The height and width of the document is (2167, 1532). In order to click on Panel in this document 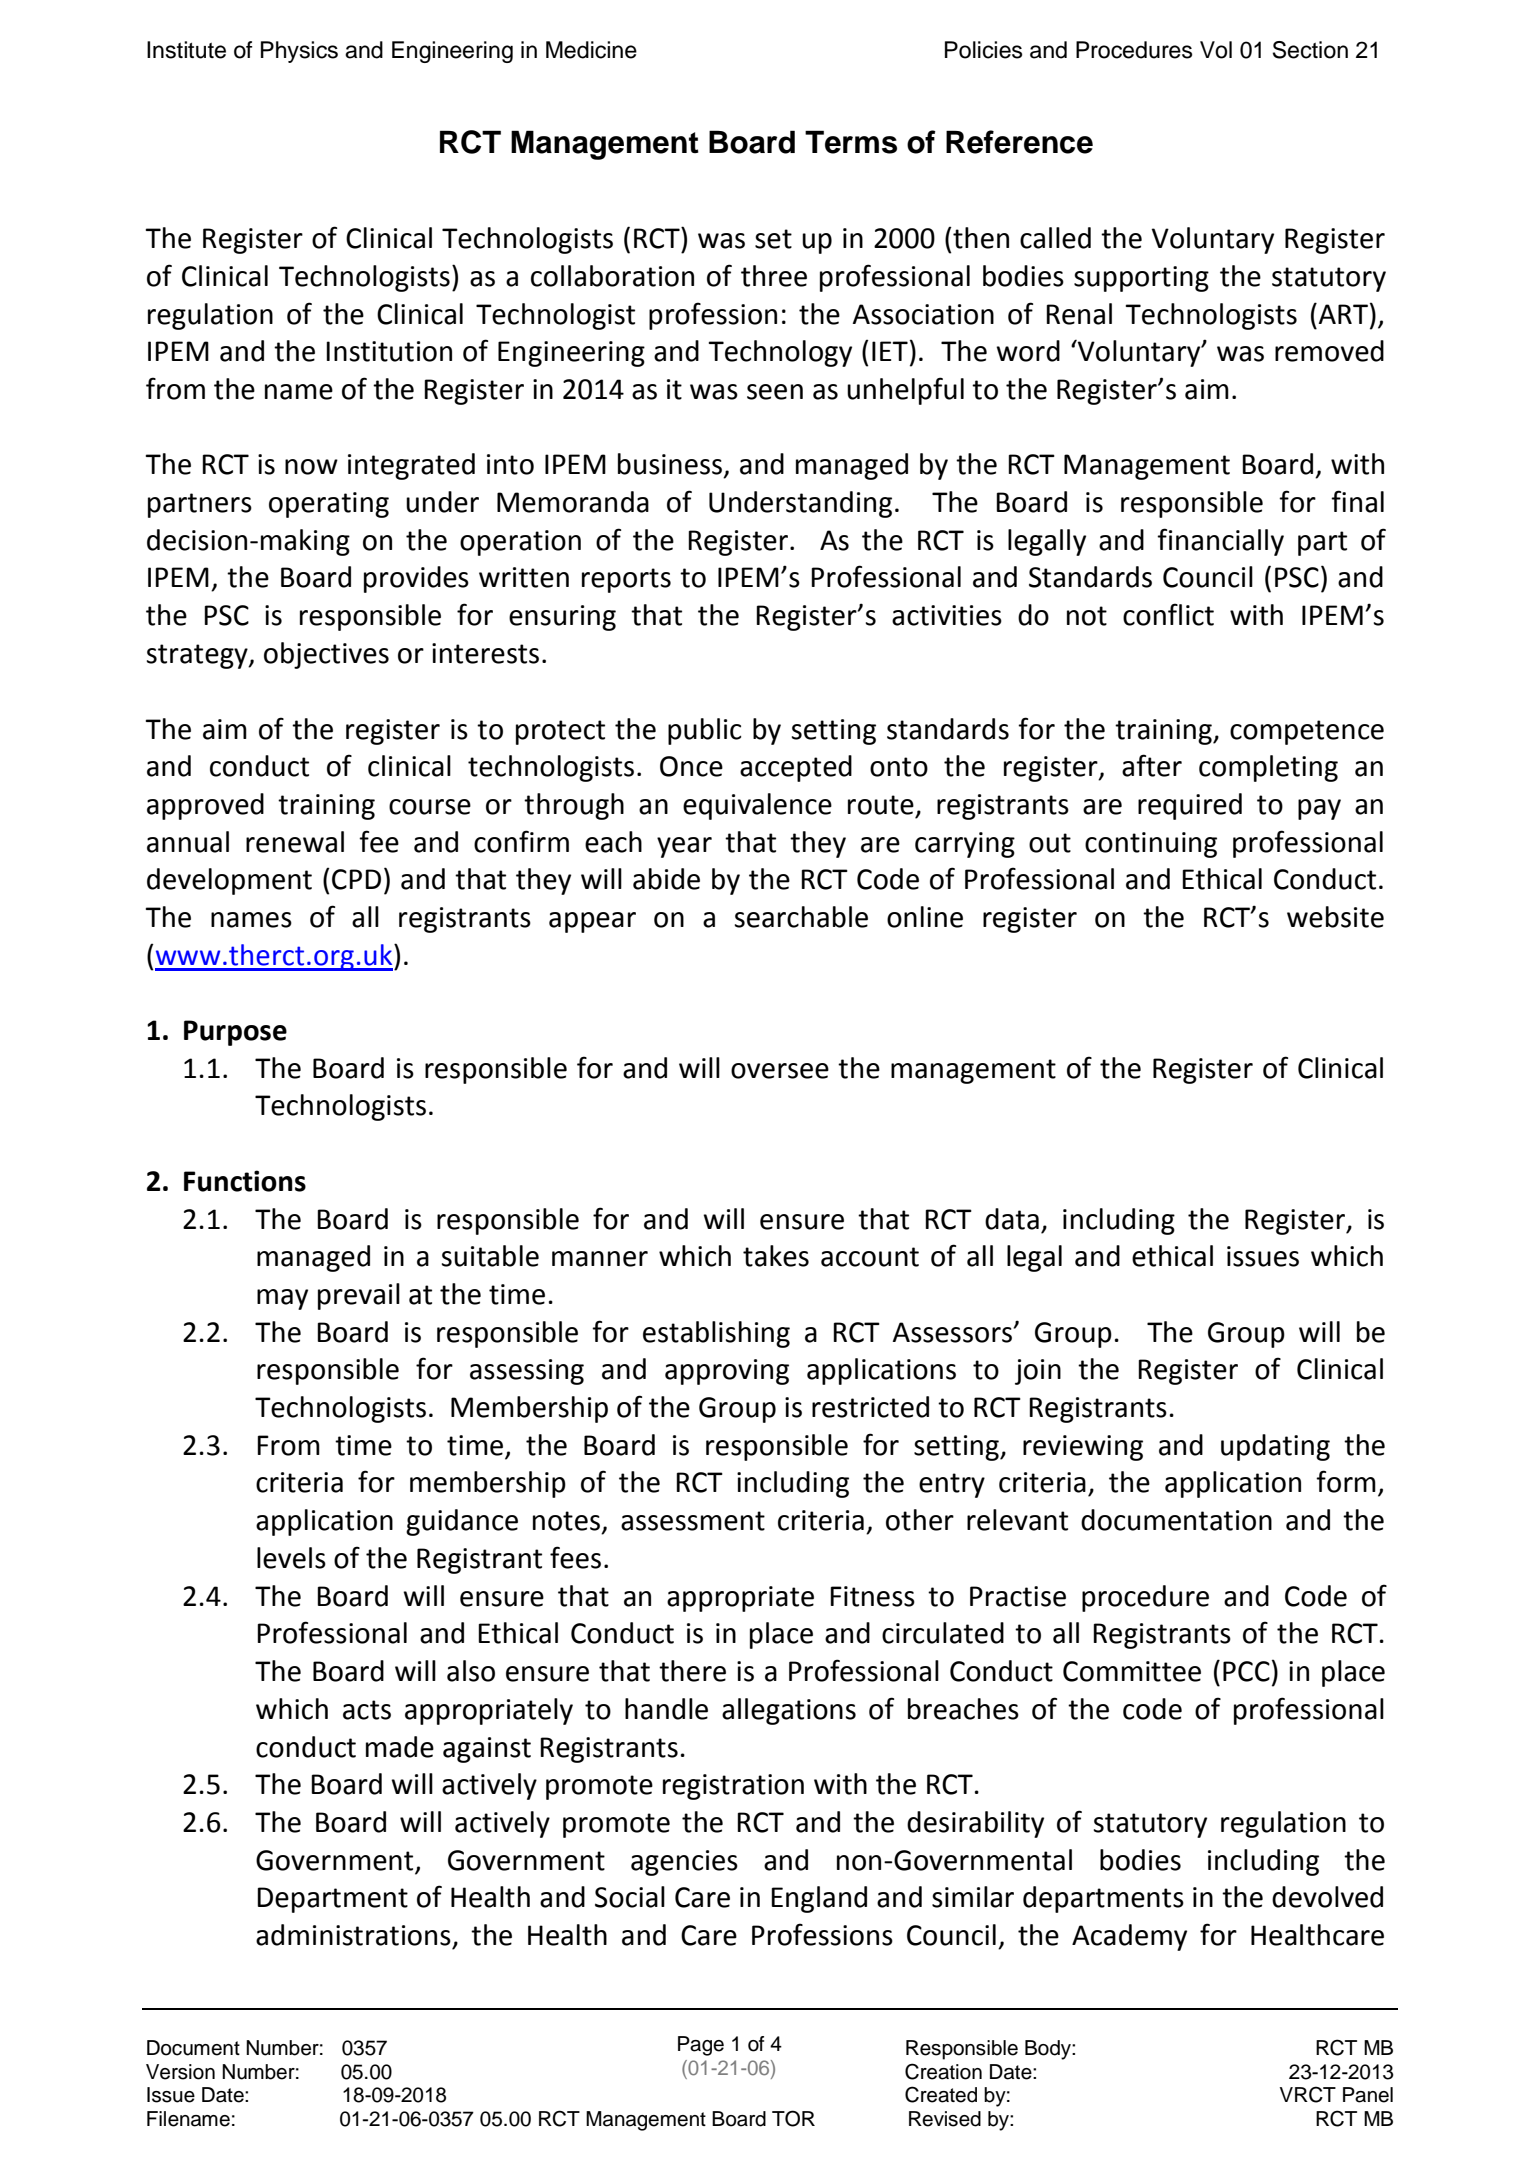, I will do `click(1368, 2095)`.
